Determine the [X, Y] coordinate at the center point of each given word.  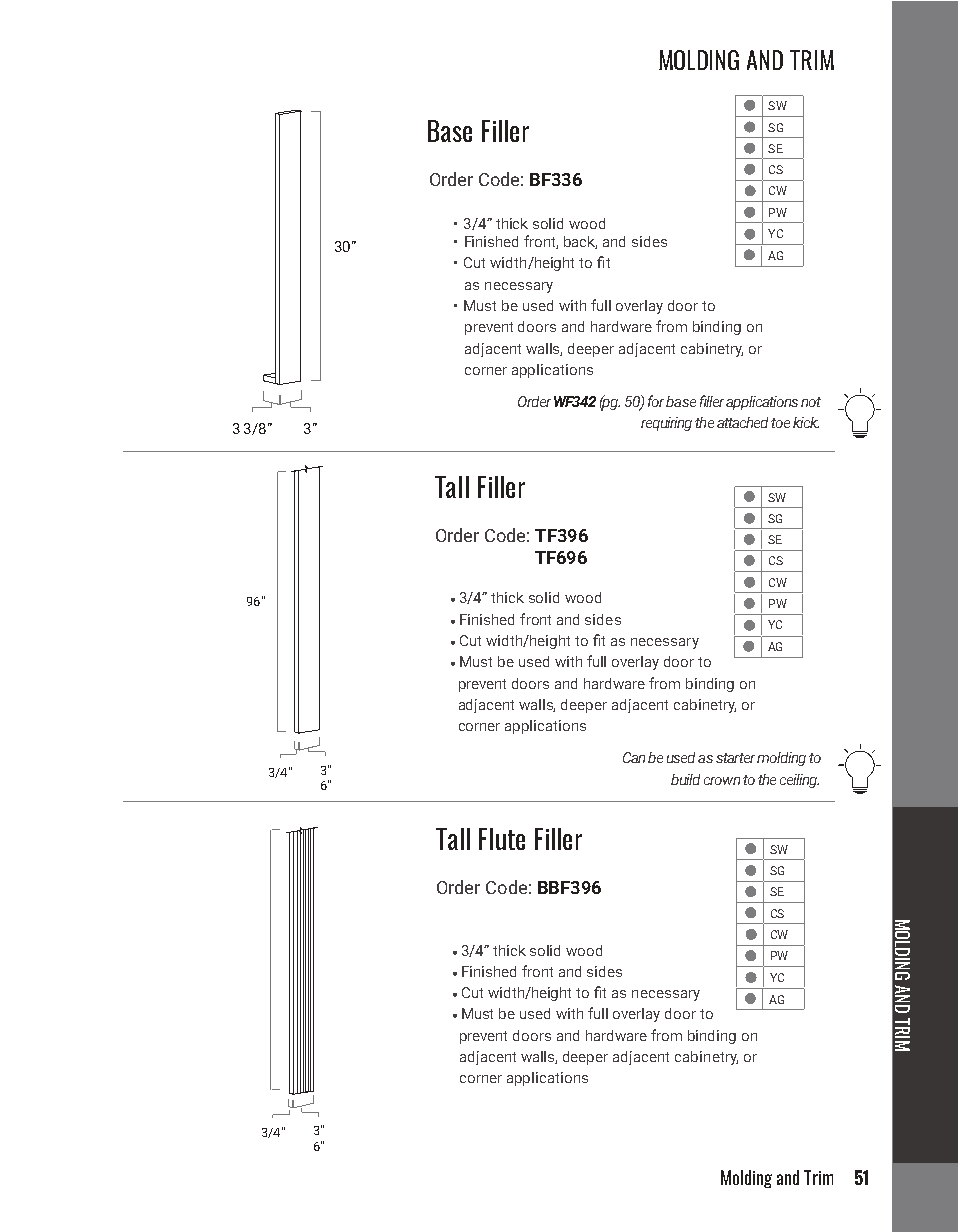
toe [780, 423]
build [685, 779]
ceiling [799, 781]
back [580, 242]
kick [806, 422]
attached [744, 422]
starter [735, 758]
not [811, 402]
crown [722, 781]
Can [634, 757]
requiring [666, 424]
